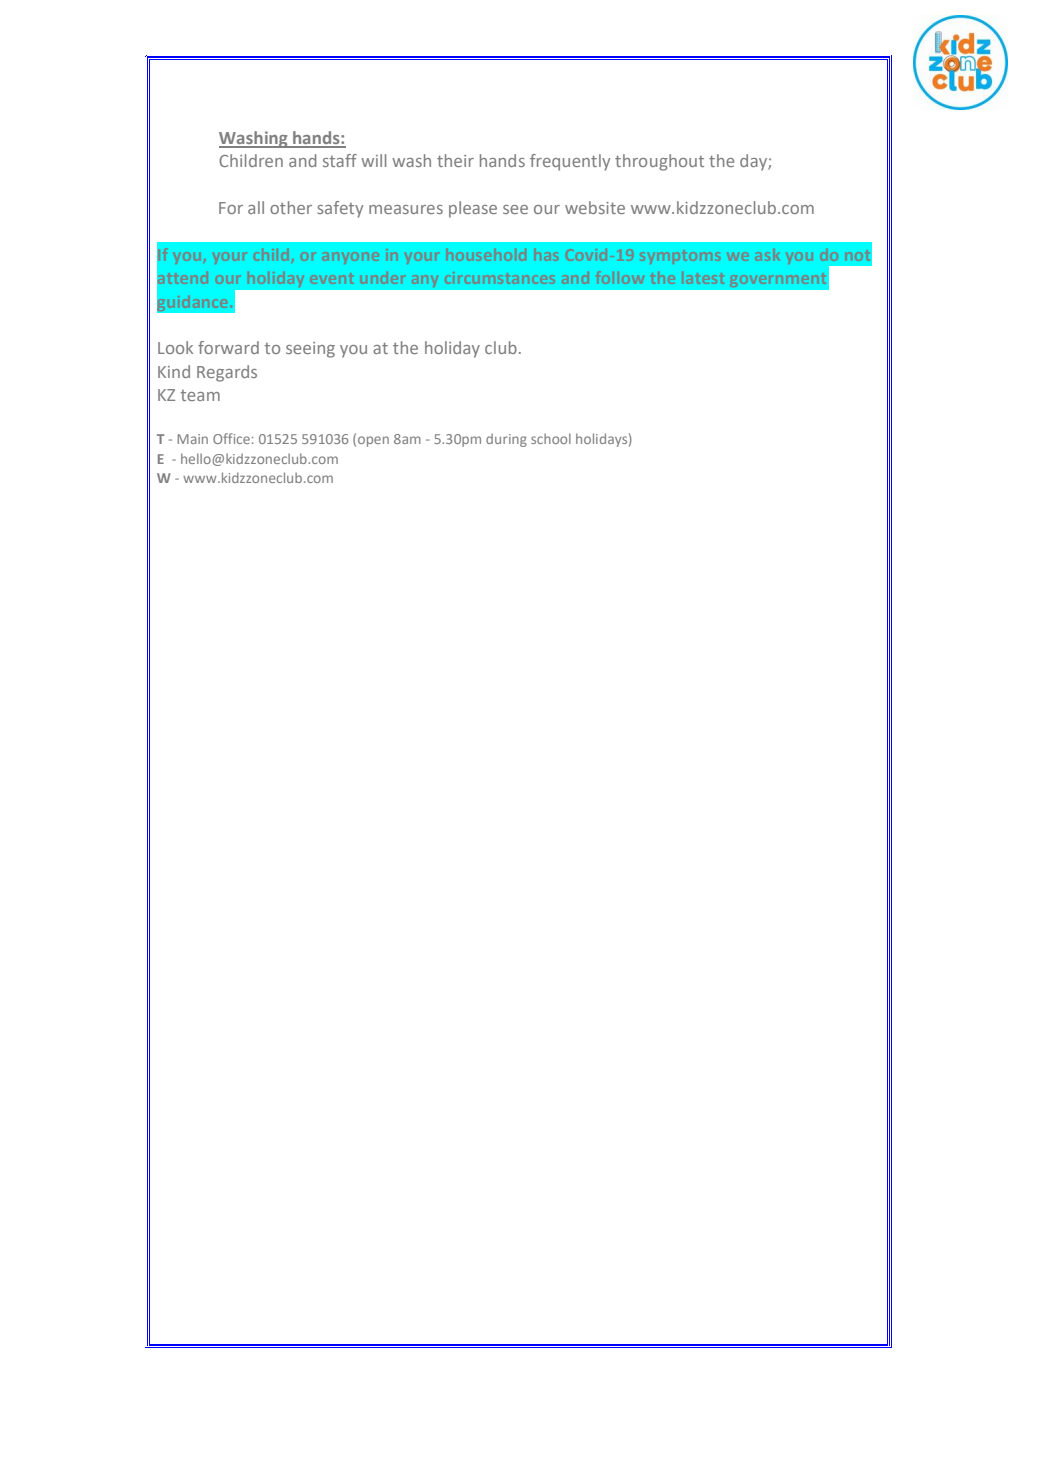 Image resolution: width=1037 pixels, height=1467 pixels. What do you see at coordinates (228, 347) in the screenshot?
I see `forward` at bounding box center [228, 347].
